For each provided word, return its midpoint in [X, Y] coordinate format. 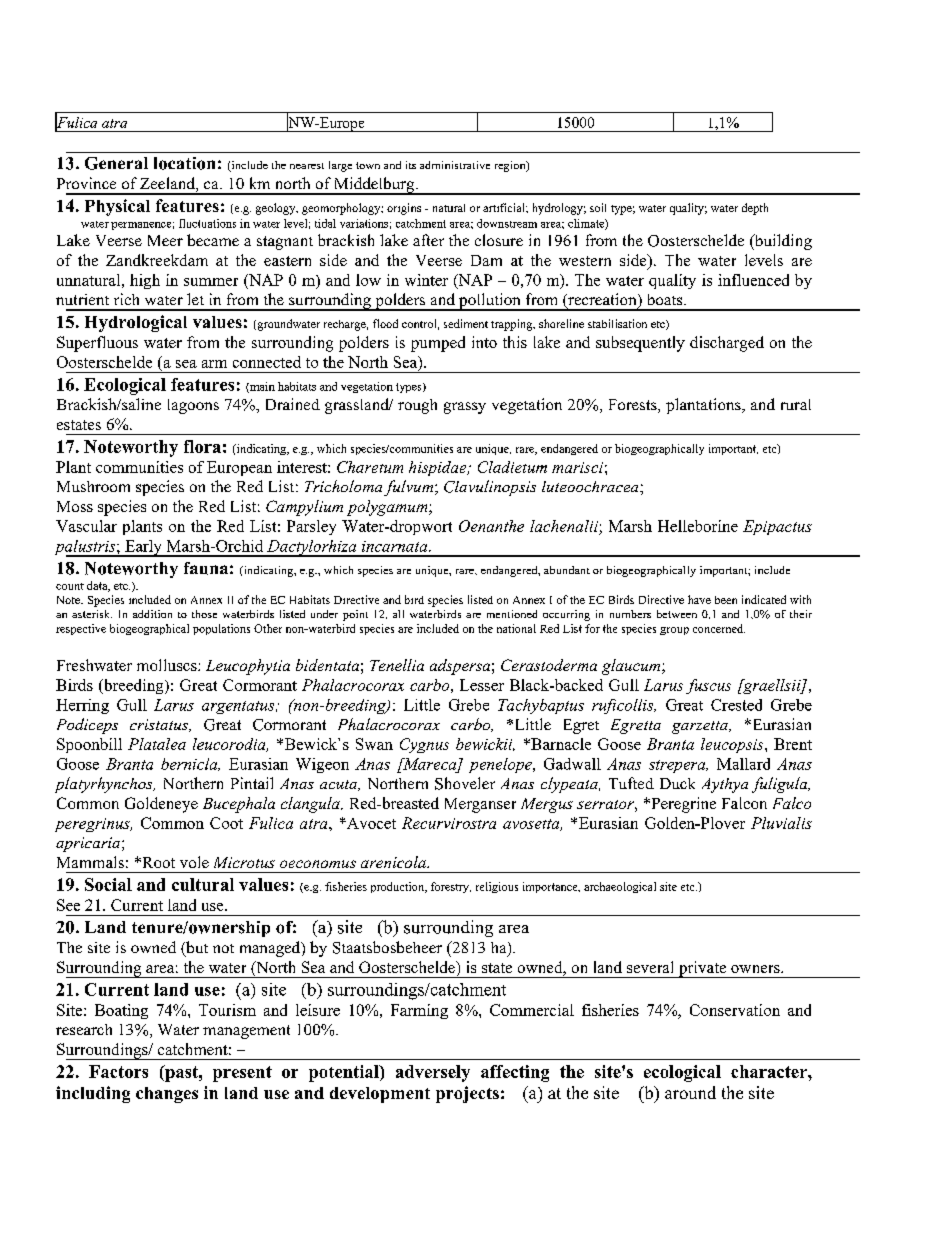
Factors [118, 1071]
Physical [117, 207]
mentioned [512, 614]
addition [152, 614]
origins [404, 209]
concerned [719, 628]
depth [755, 209]
